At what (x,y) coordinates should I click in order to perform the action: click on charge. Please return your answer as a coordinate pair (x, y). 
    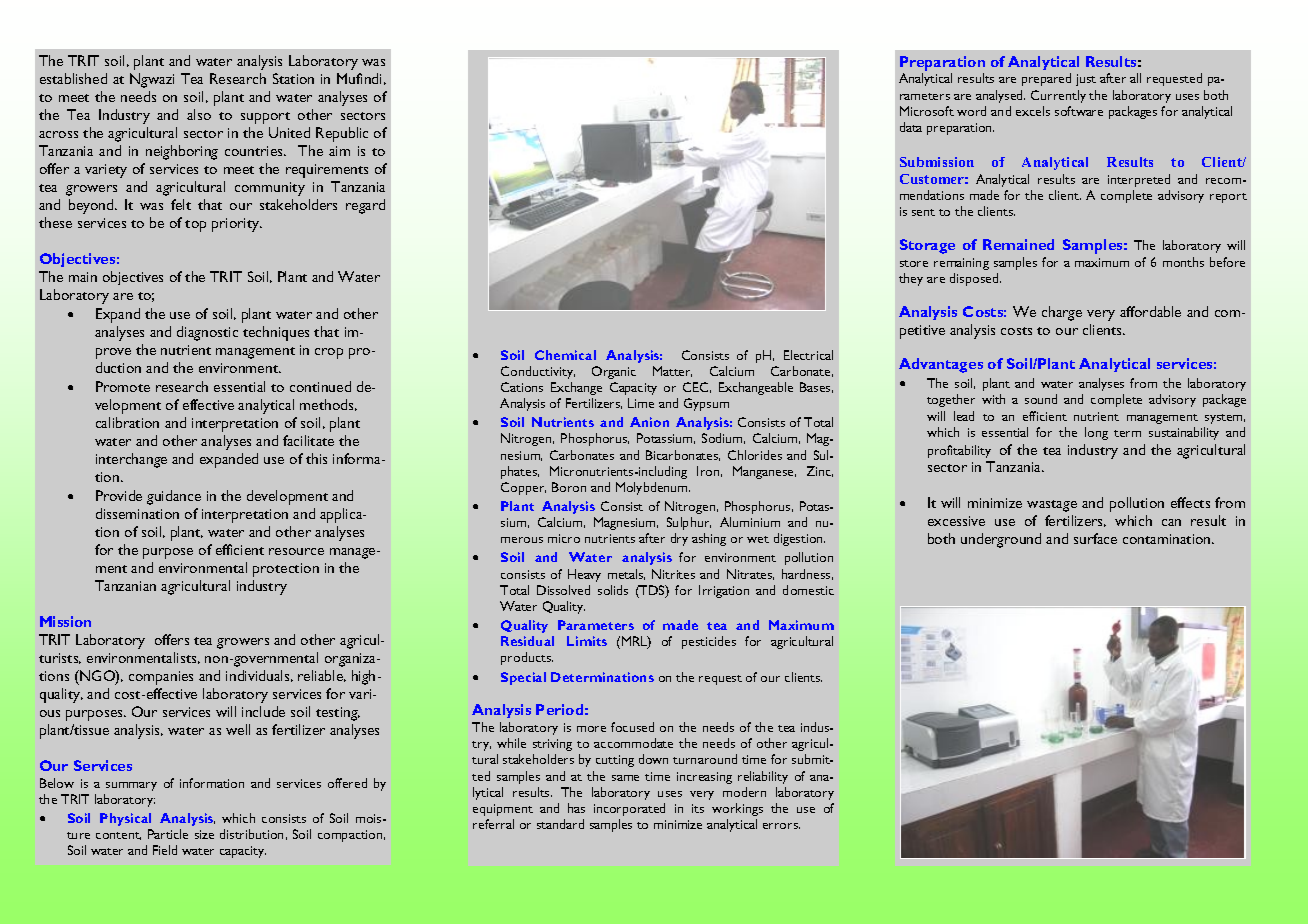
    Looking at the image, I should click on (1062, 313).
